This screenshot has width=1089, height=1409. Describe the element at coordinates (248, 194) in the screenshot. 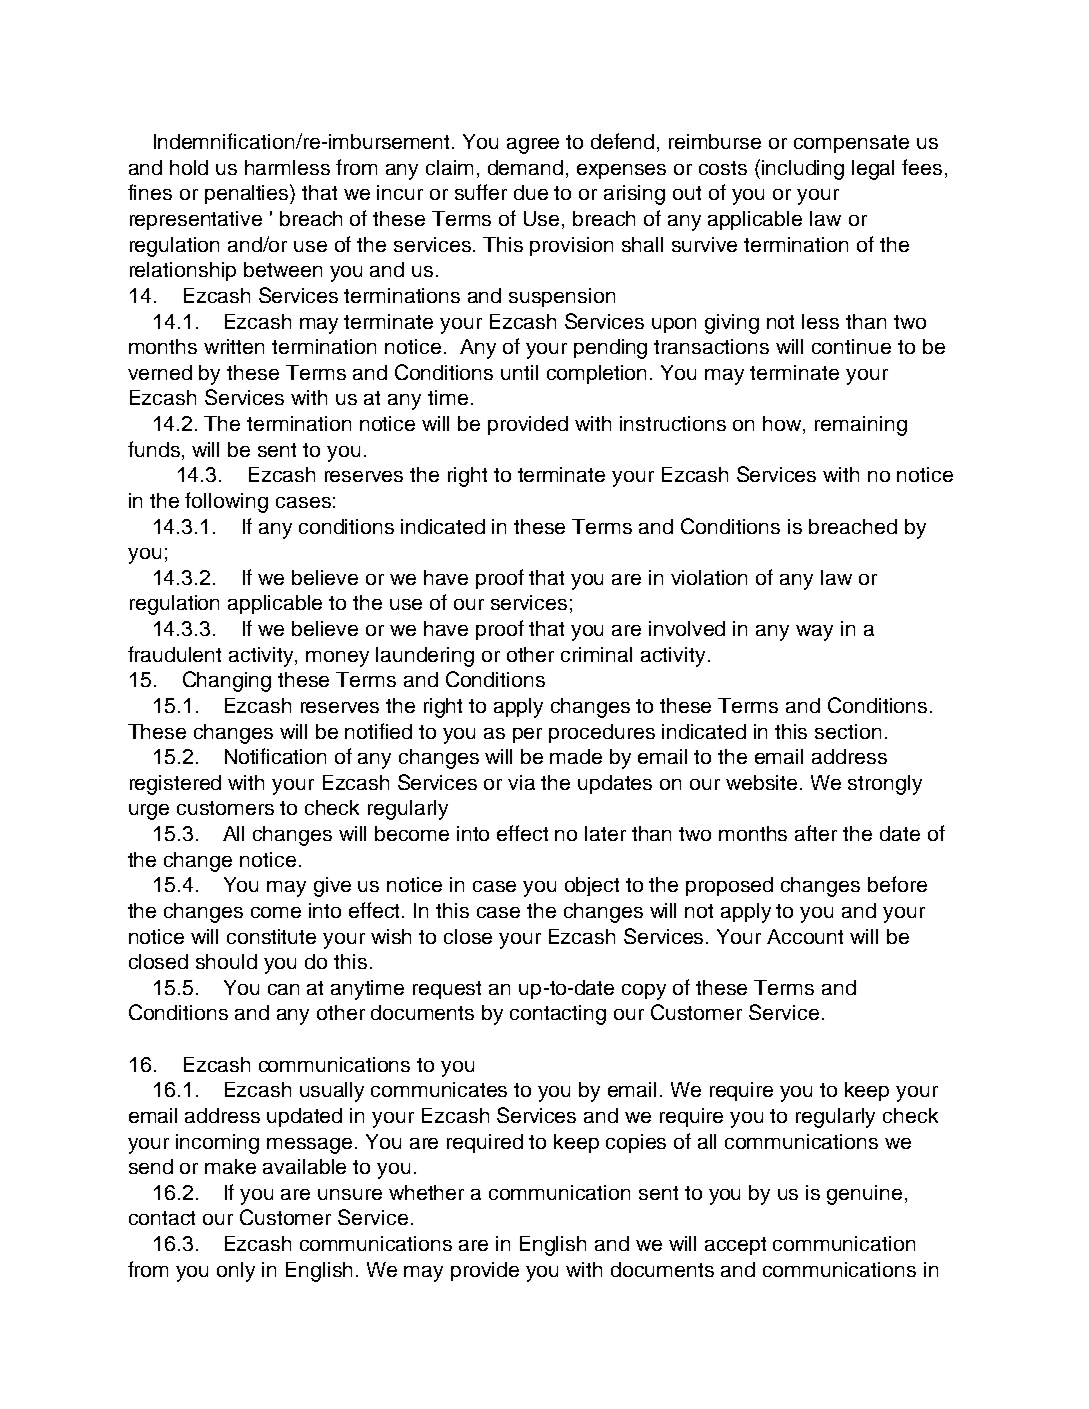

I see `penalties` at that location.
